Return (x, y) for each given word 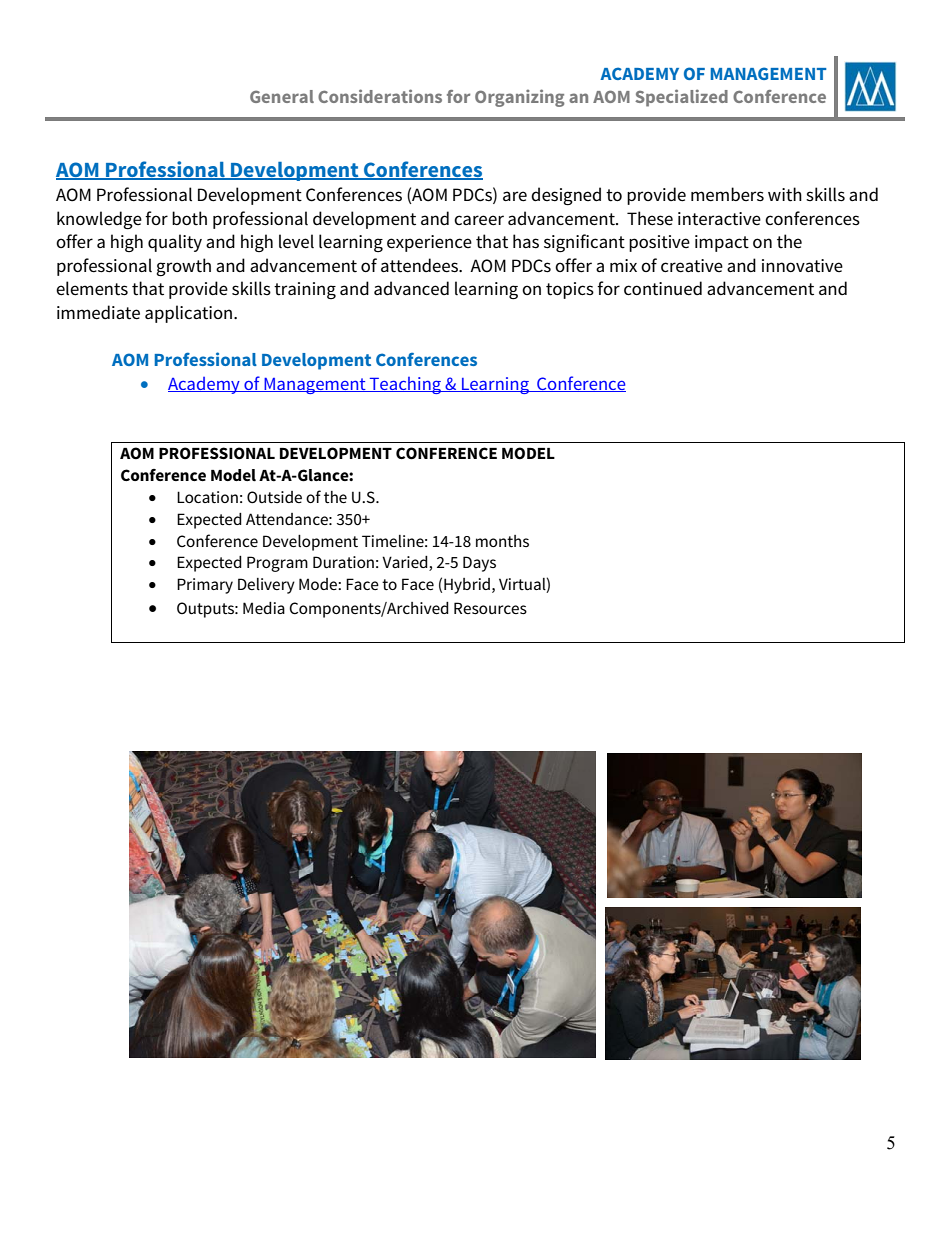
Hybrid (467, 586)
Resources (490, 608)
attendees (420, 265)
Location (207, 497)
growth (183, 267)
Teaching (406, 385)
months (502, 541)
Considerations (380, 96)
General (282, 96)
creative (692, 266)
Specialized (681, 98)
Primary (205, 586)
